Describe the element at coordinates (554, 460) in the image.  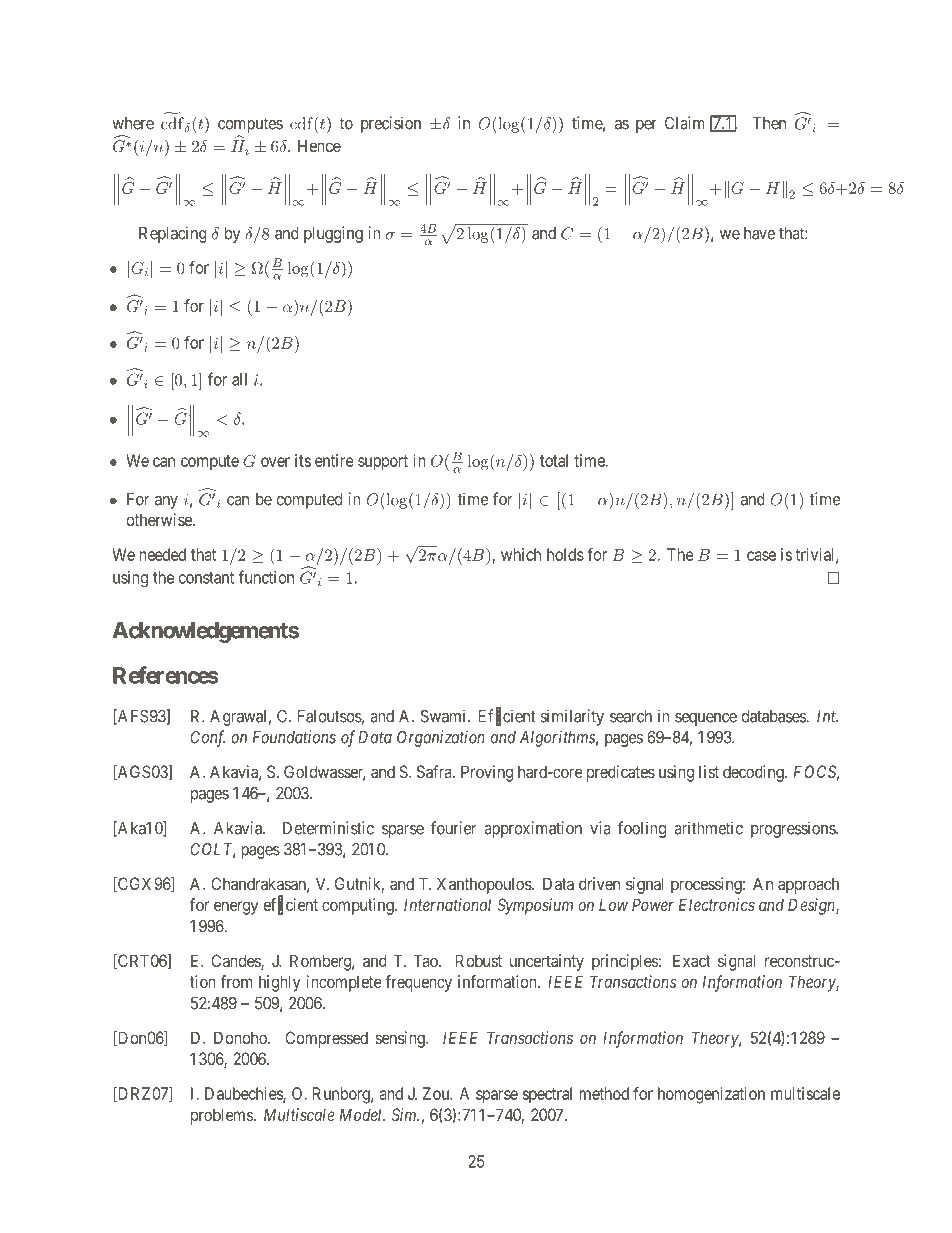
I see `total` at that location.
